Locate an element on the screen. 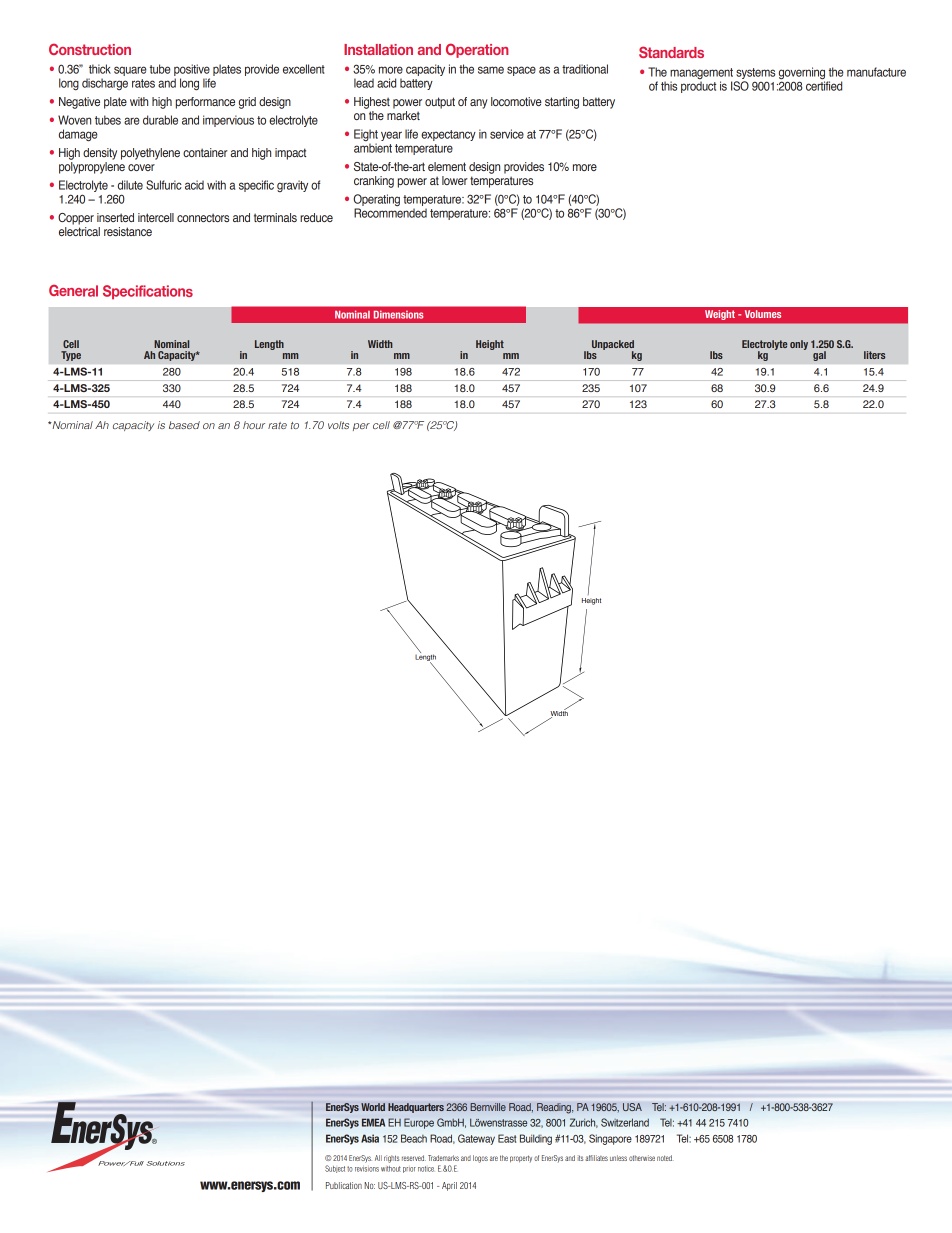 The width and height of the screenshot is (952, 1233). Subject is located at coordinates (335, 1169).
